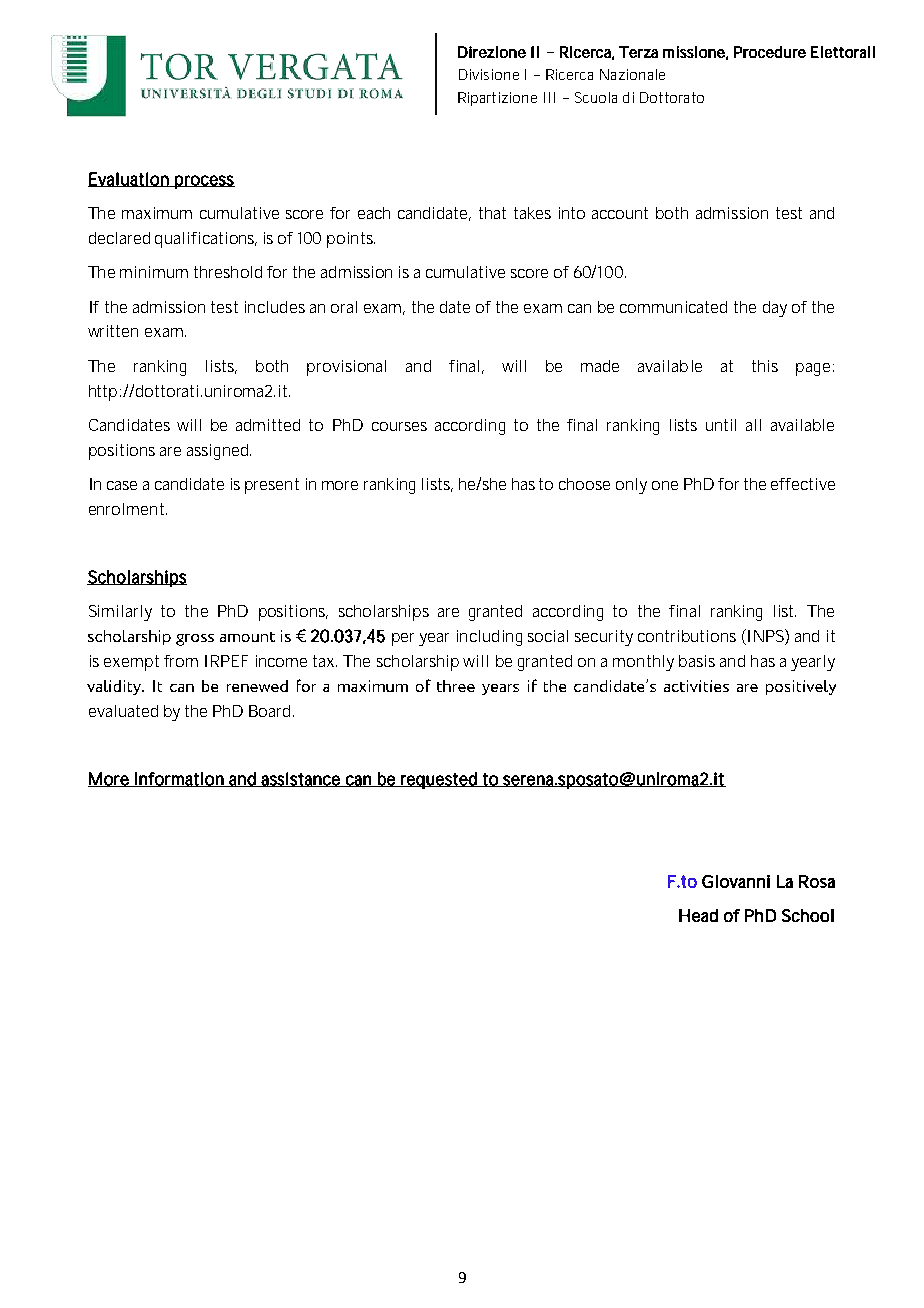  I want to click on information, so click(179, 779).
